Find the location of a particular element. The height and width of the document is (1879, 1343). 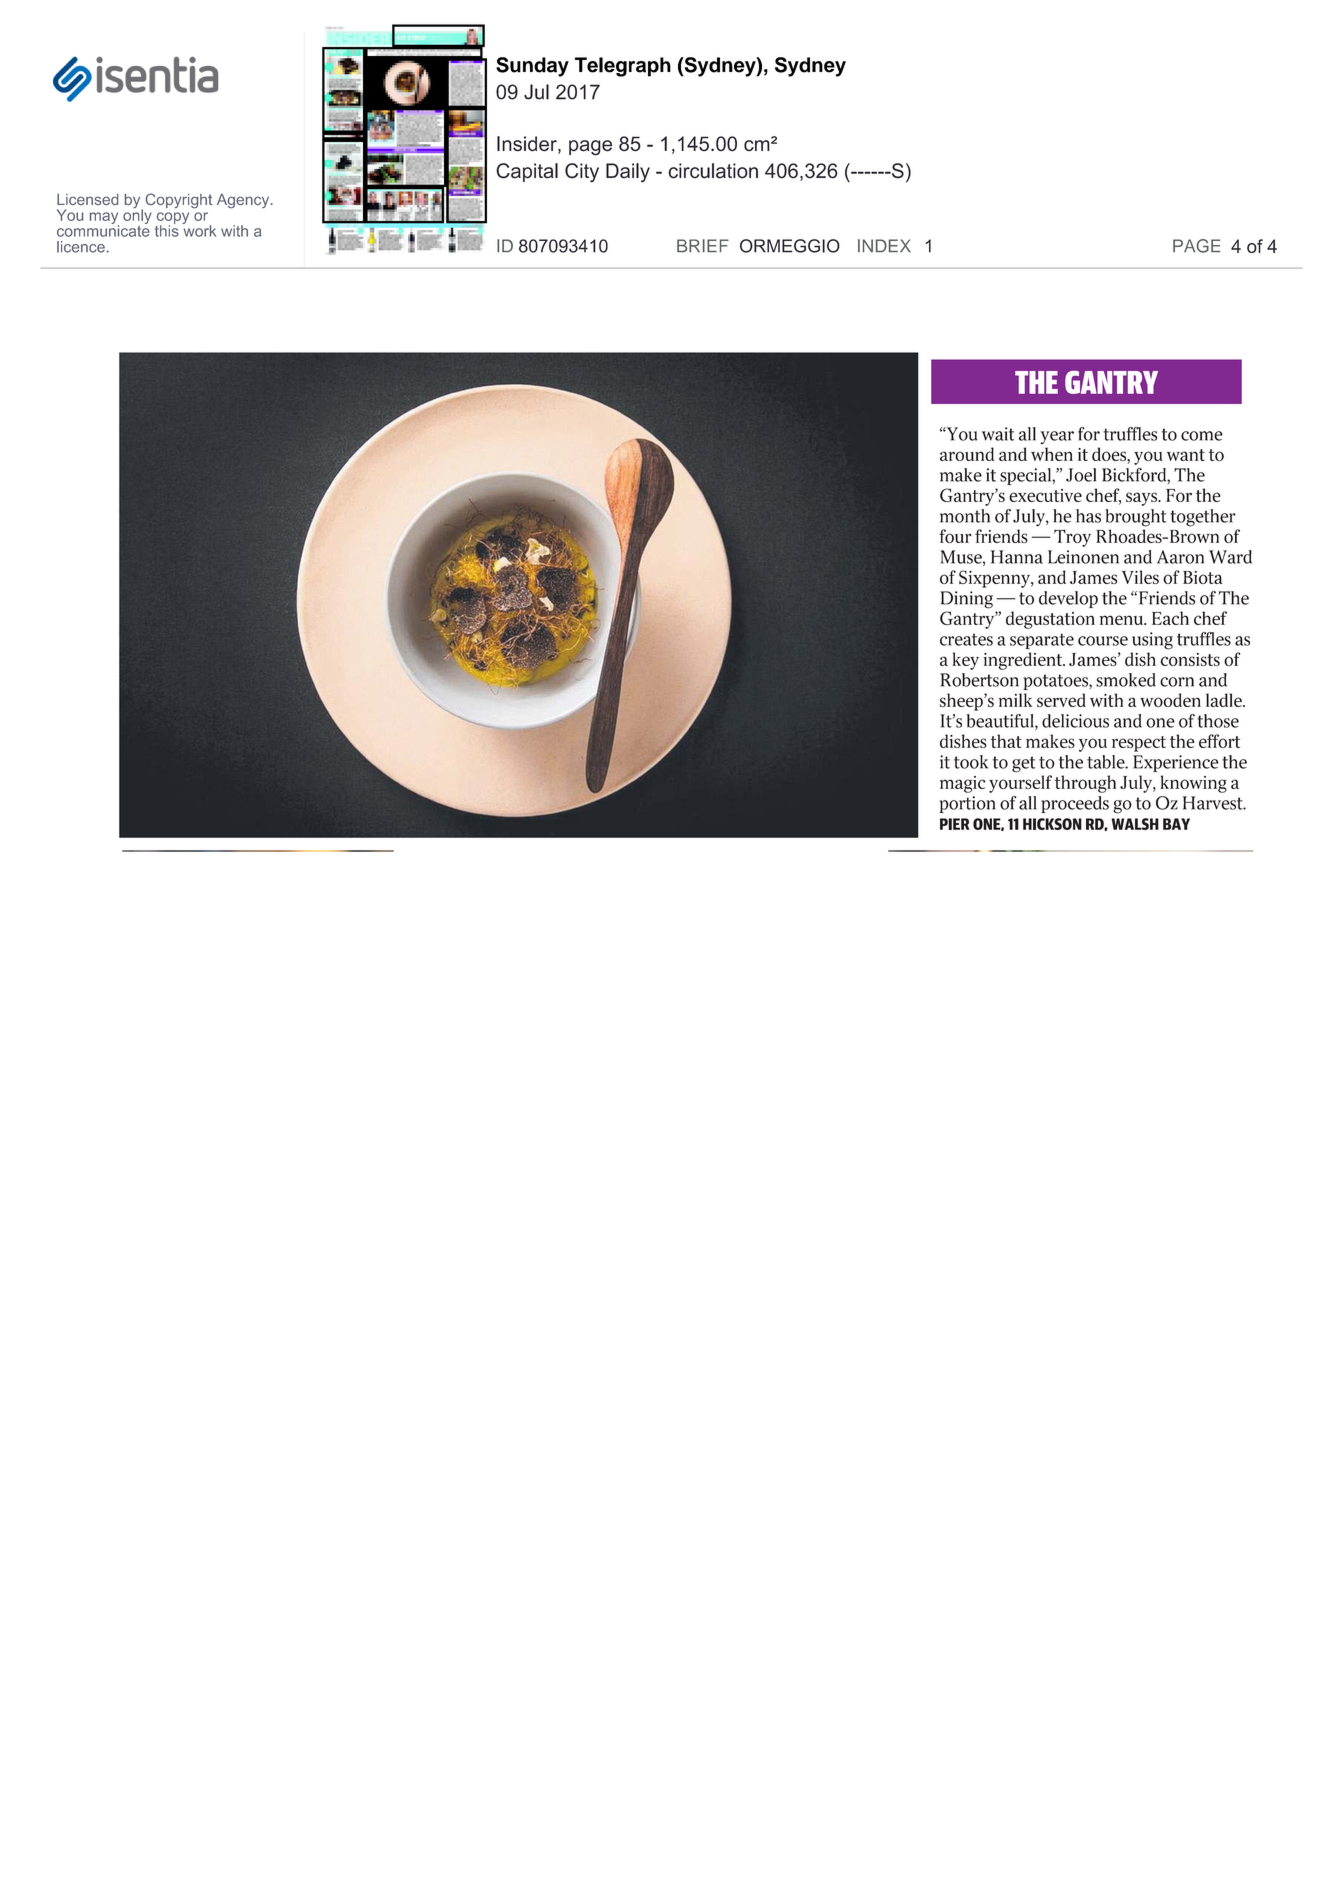

around is located at coordinates (967, 454).
